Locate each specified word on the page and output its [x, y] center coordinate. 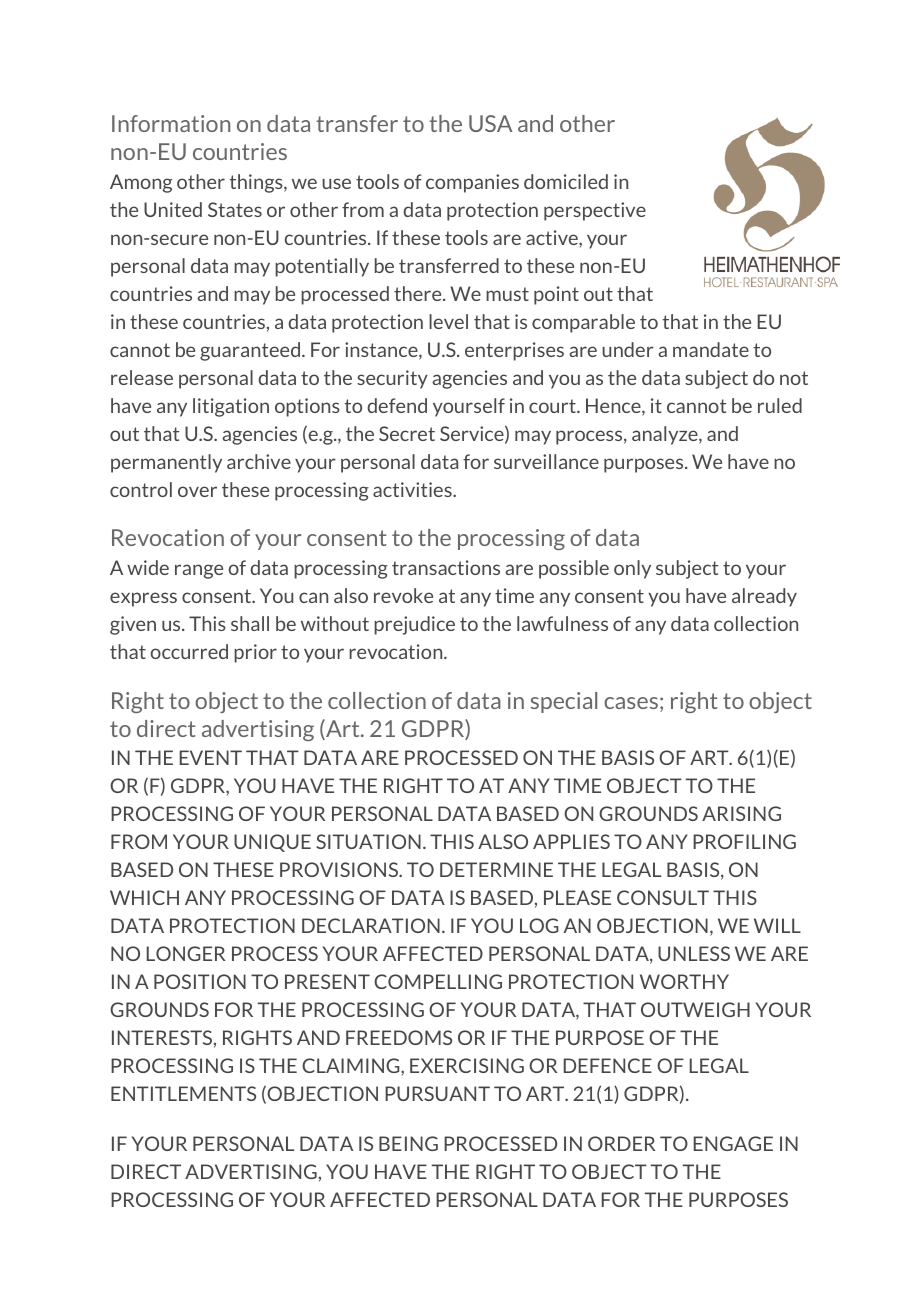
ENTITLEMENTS [183, 1093]
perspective [595, 211]
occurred [189, 651]
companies [472, 183]
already [764, 597]
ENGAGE [733, 1143]
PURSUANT [437, 1093]
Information [171, 123]
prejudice [414, 625]
